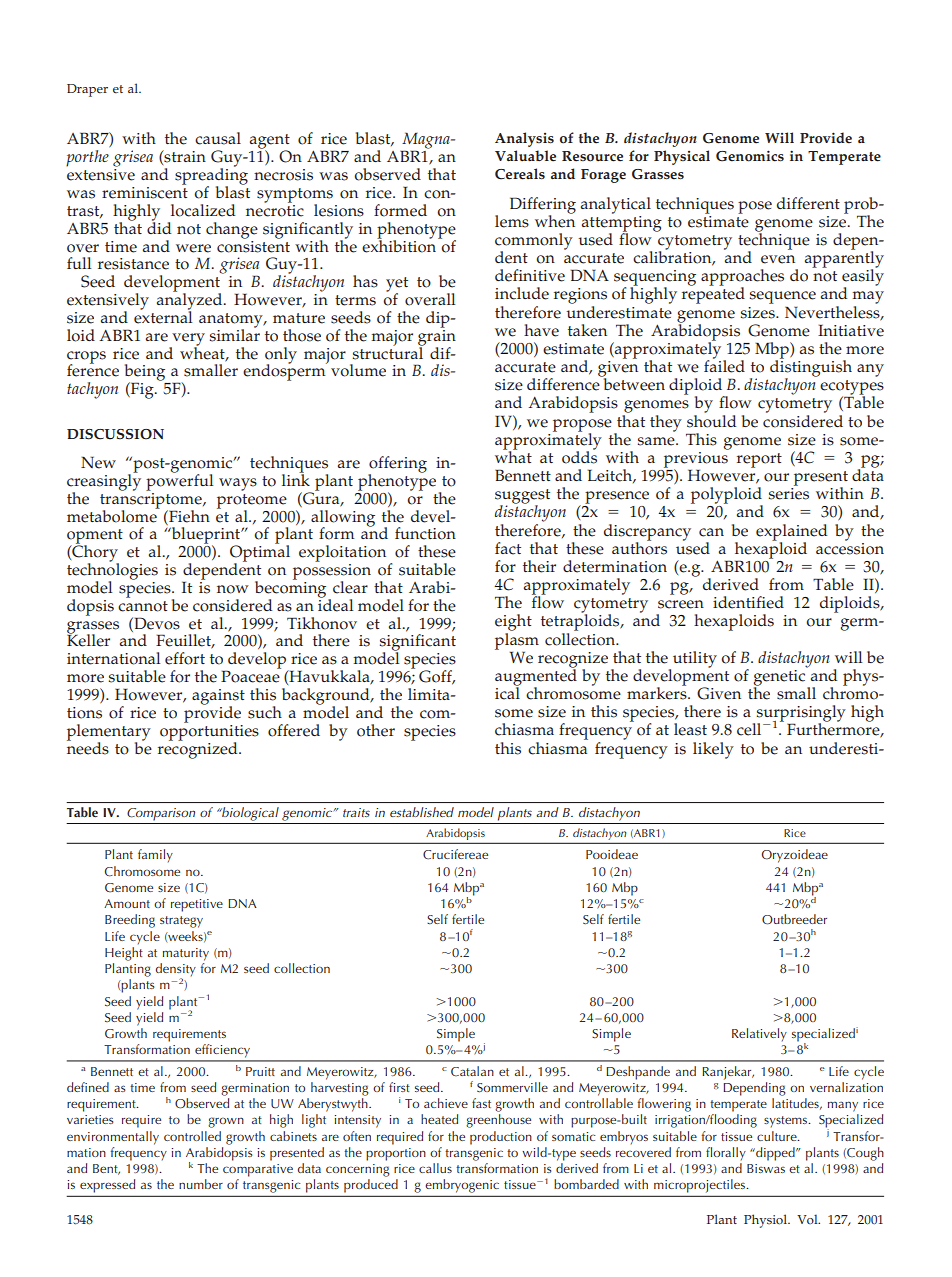 The width and height of the screenshot is (952, 1277). I want to click on suggest, so click(522, 497).
